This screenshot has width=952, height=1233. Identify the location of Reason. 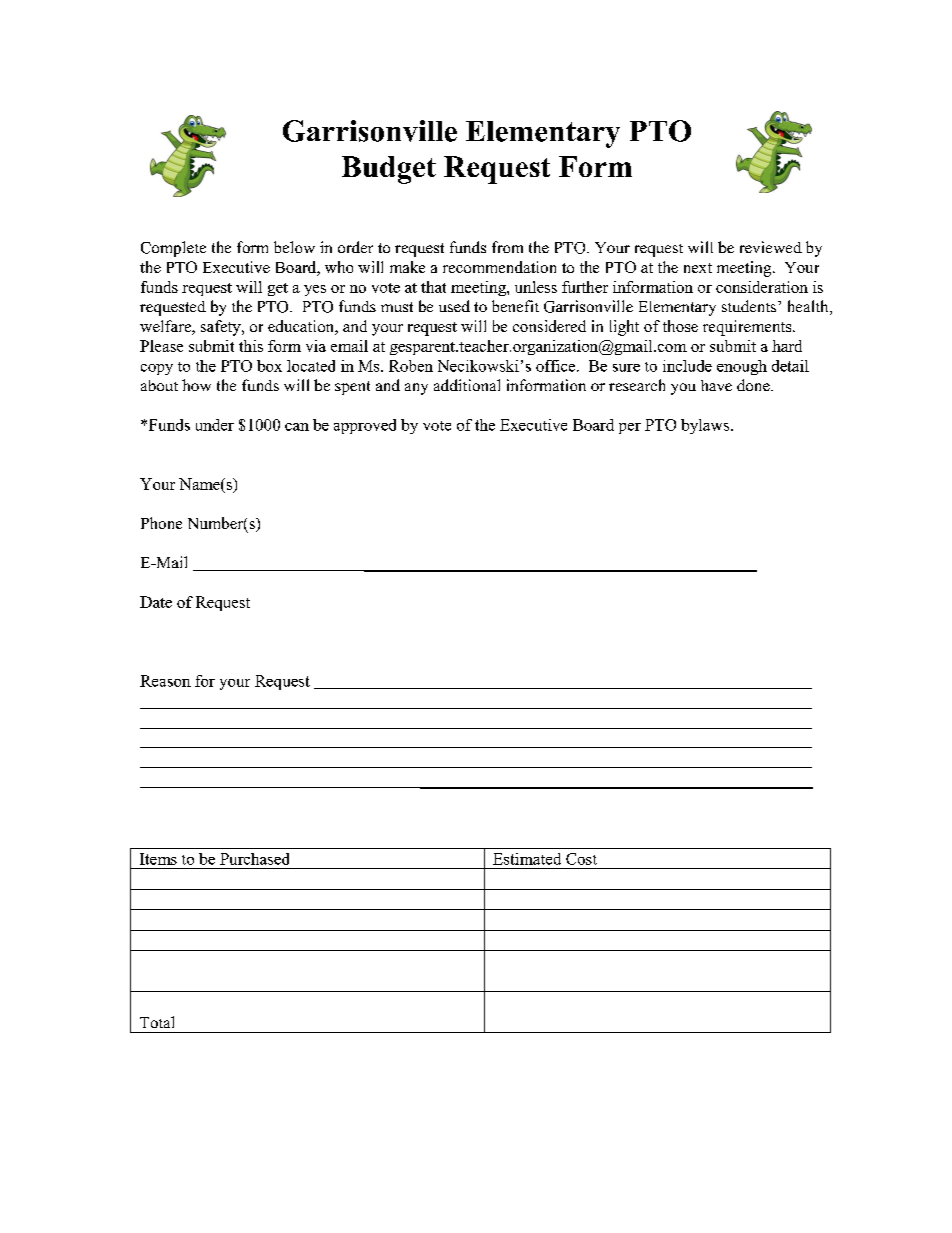
(165, 681).
